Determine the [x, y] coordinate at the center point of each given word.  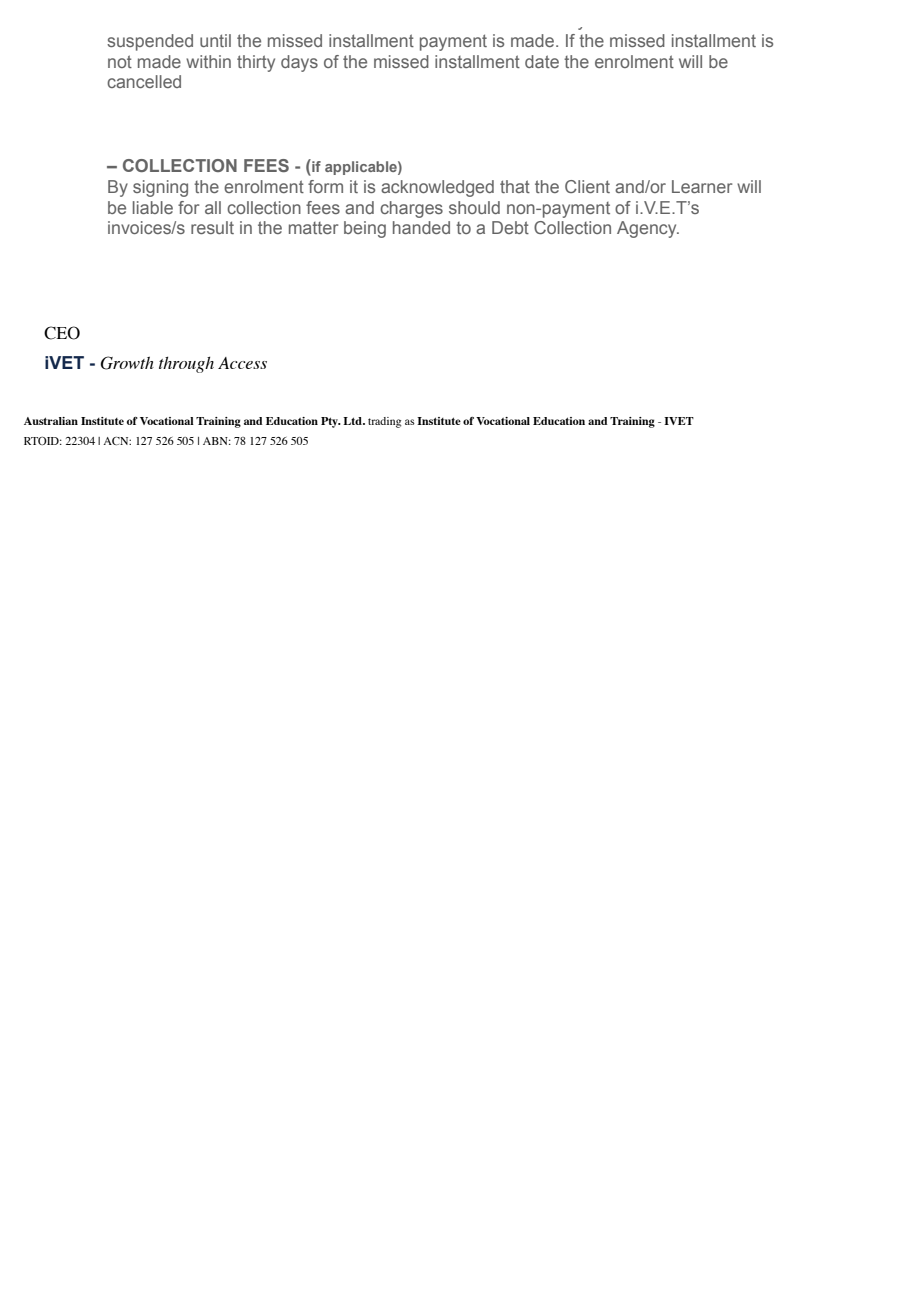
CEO [62, 333]
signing [160, 188]
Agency [648, 229]
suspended [150, 42]
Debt [510, 227]
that [515, 186]
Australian [51, 421]
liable [153, 207]
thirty [256, 63]
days [299, 63]
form [325, 186]
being [365, 229]
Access [242, 363]
